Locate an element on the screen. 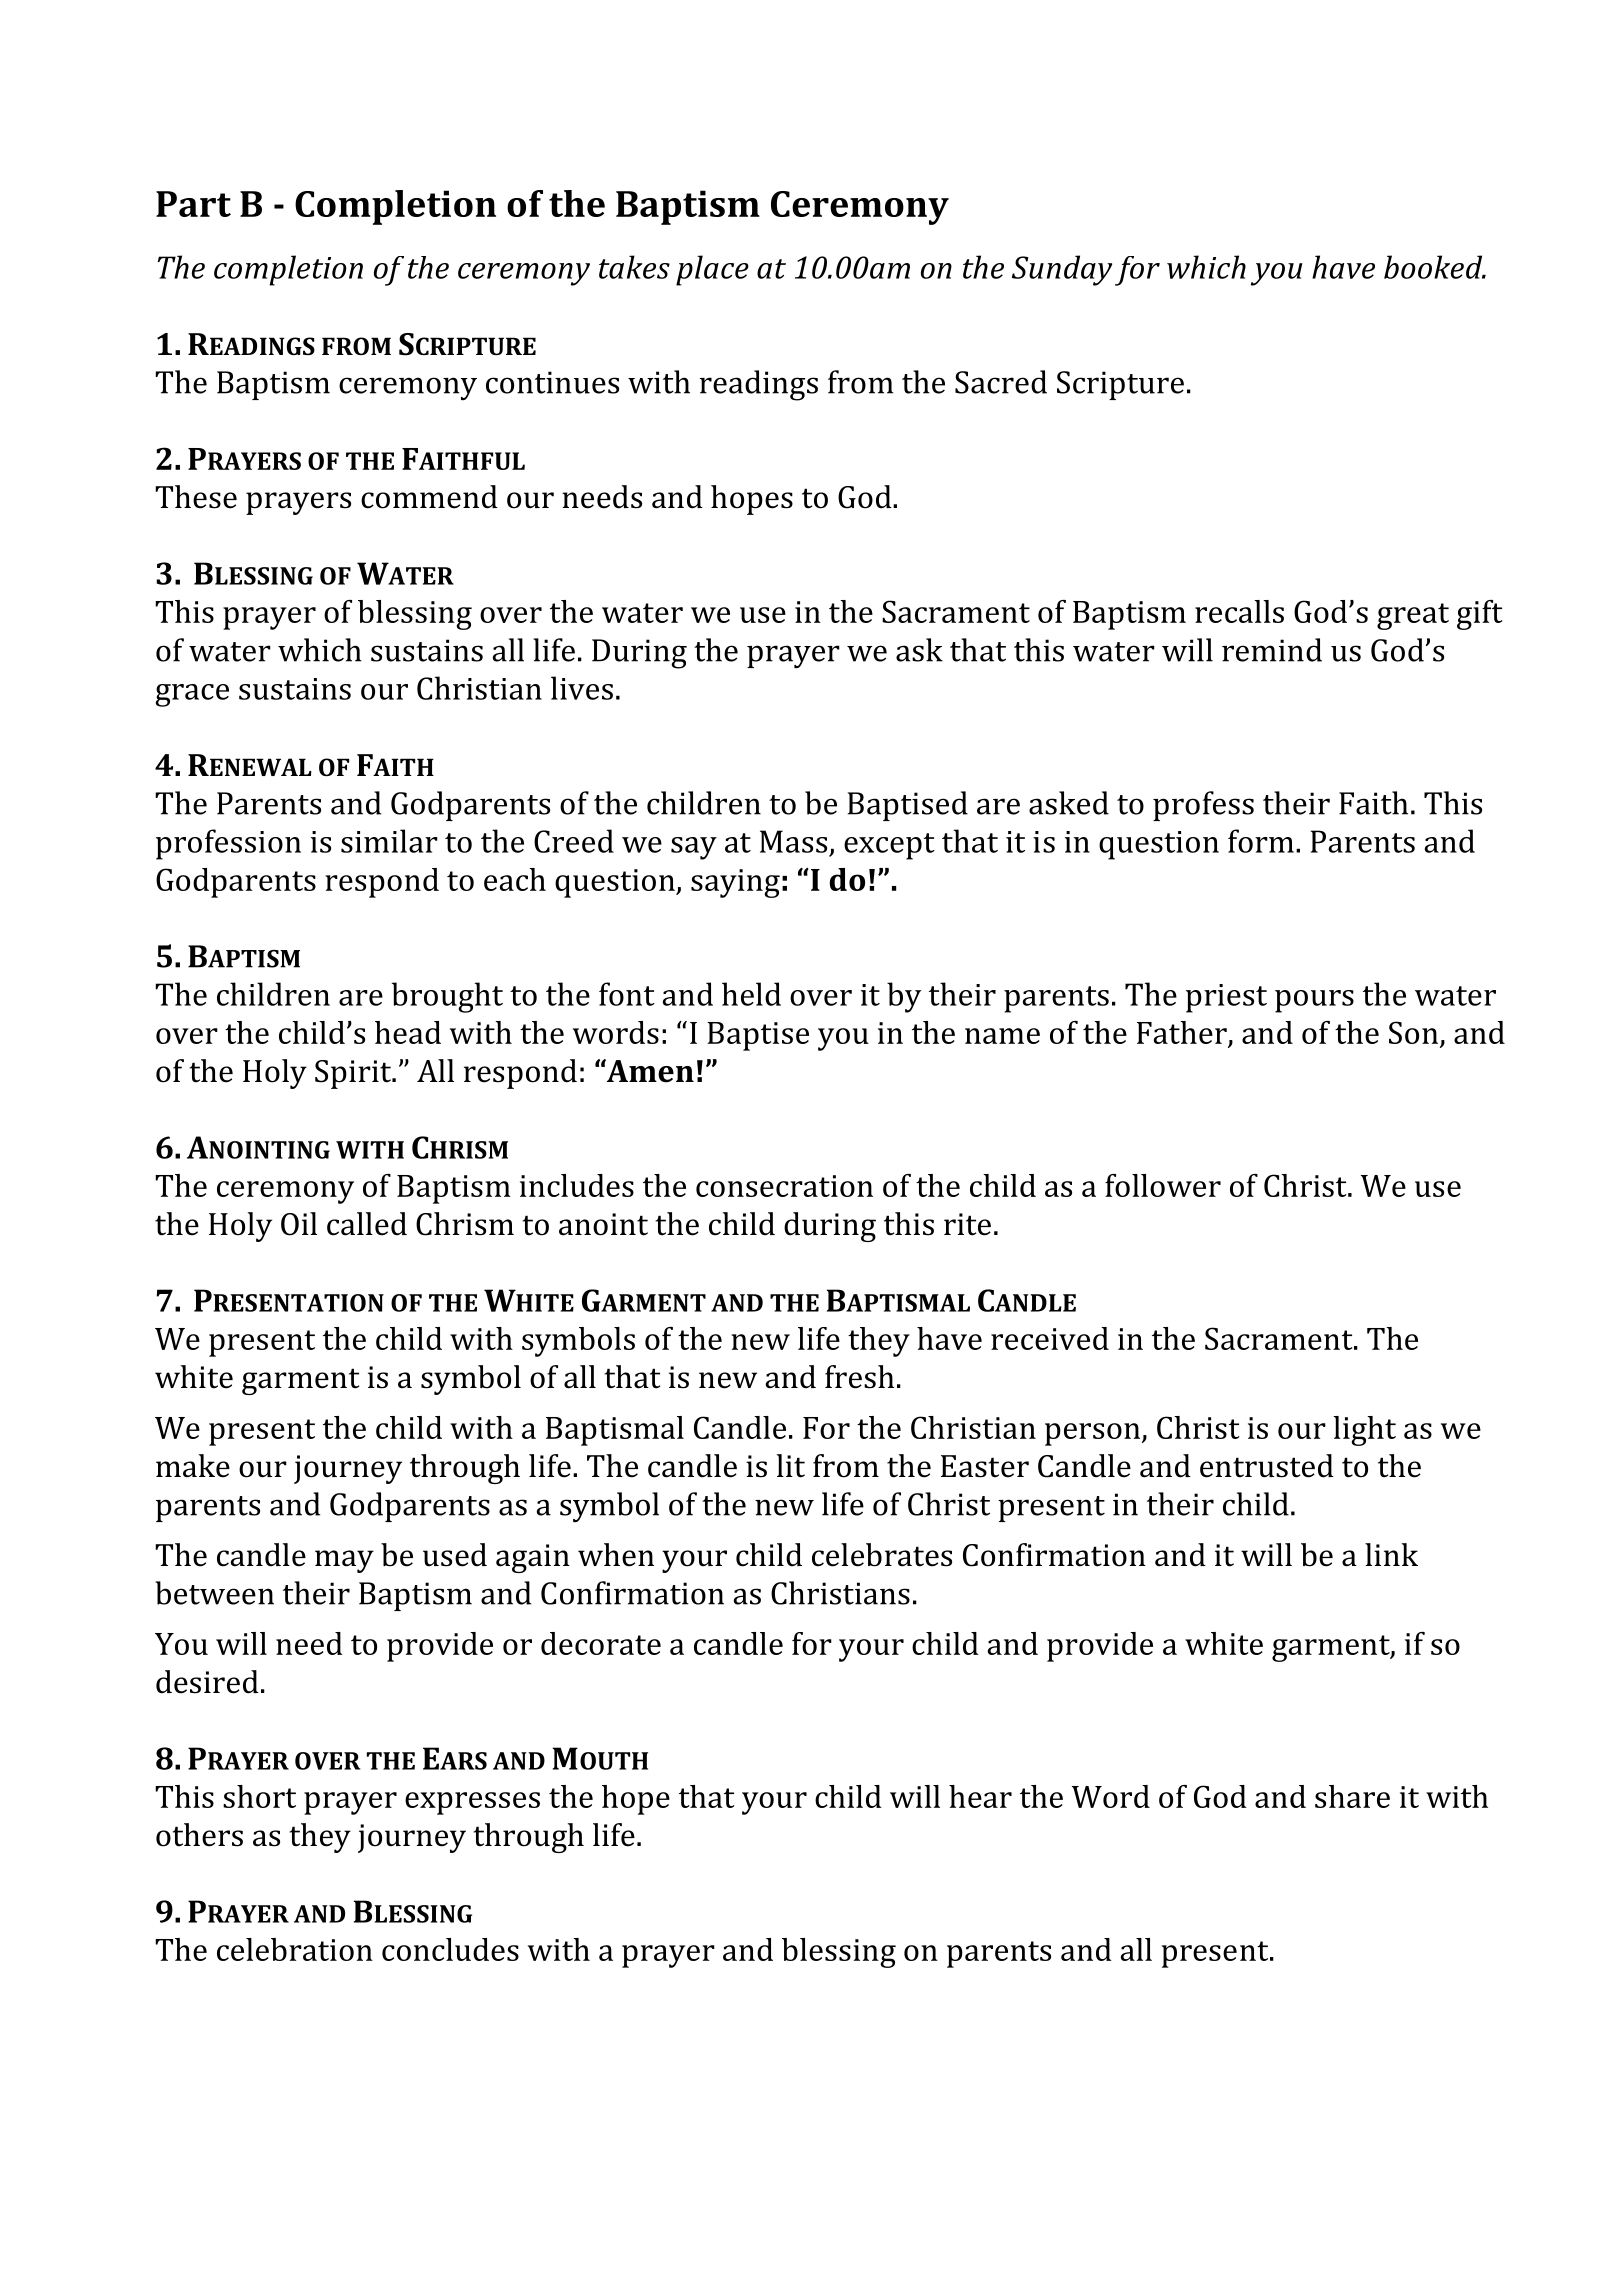 The width and height of the screenshot is (1622, 2294). Sunday is located at coordinates (1062, 270).
